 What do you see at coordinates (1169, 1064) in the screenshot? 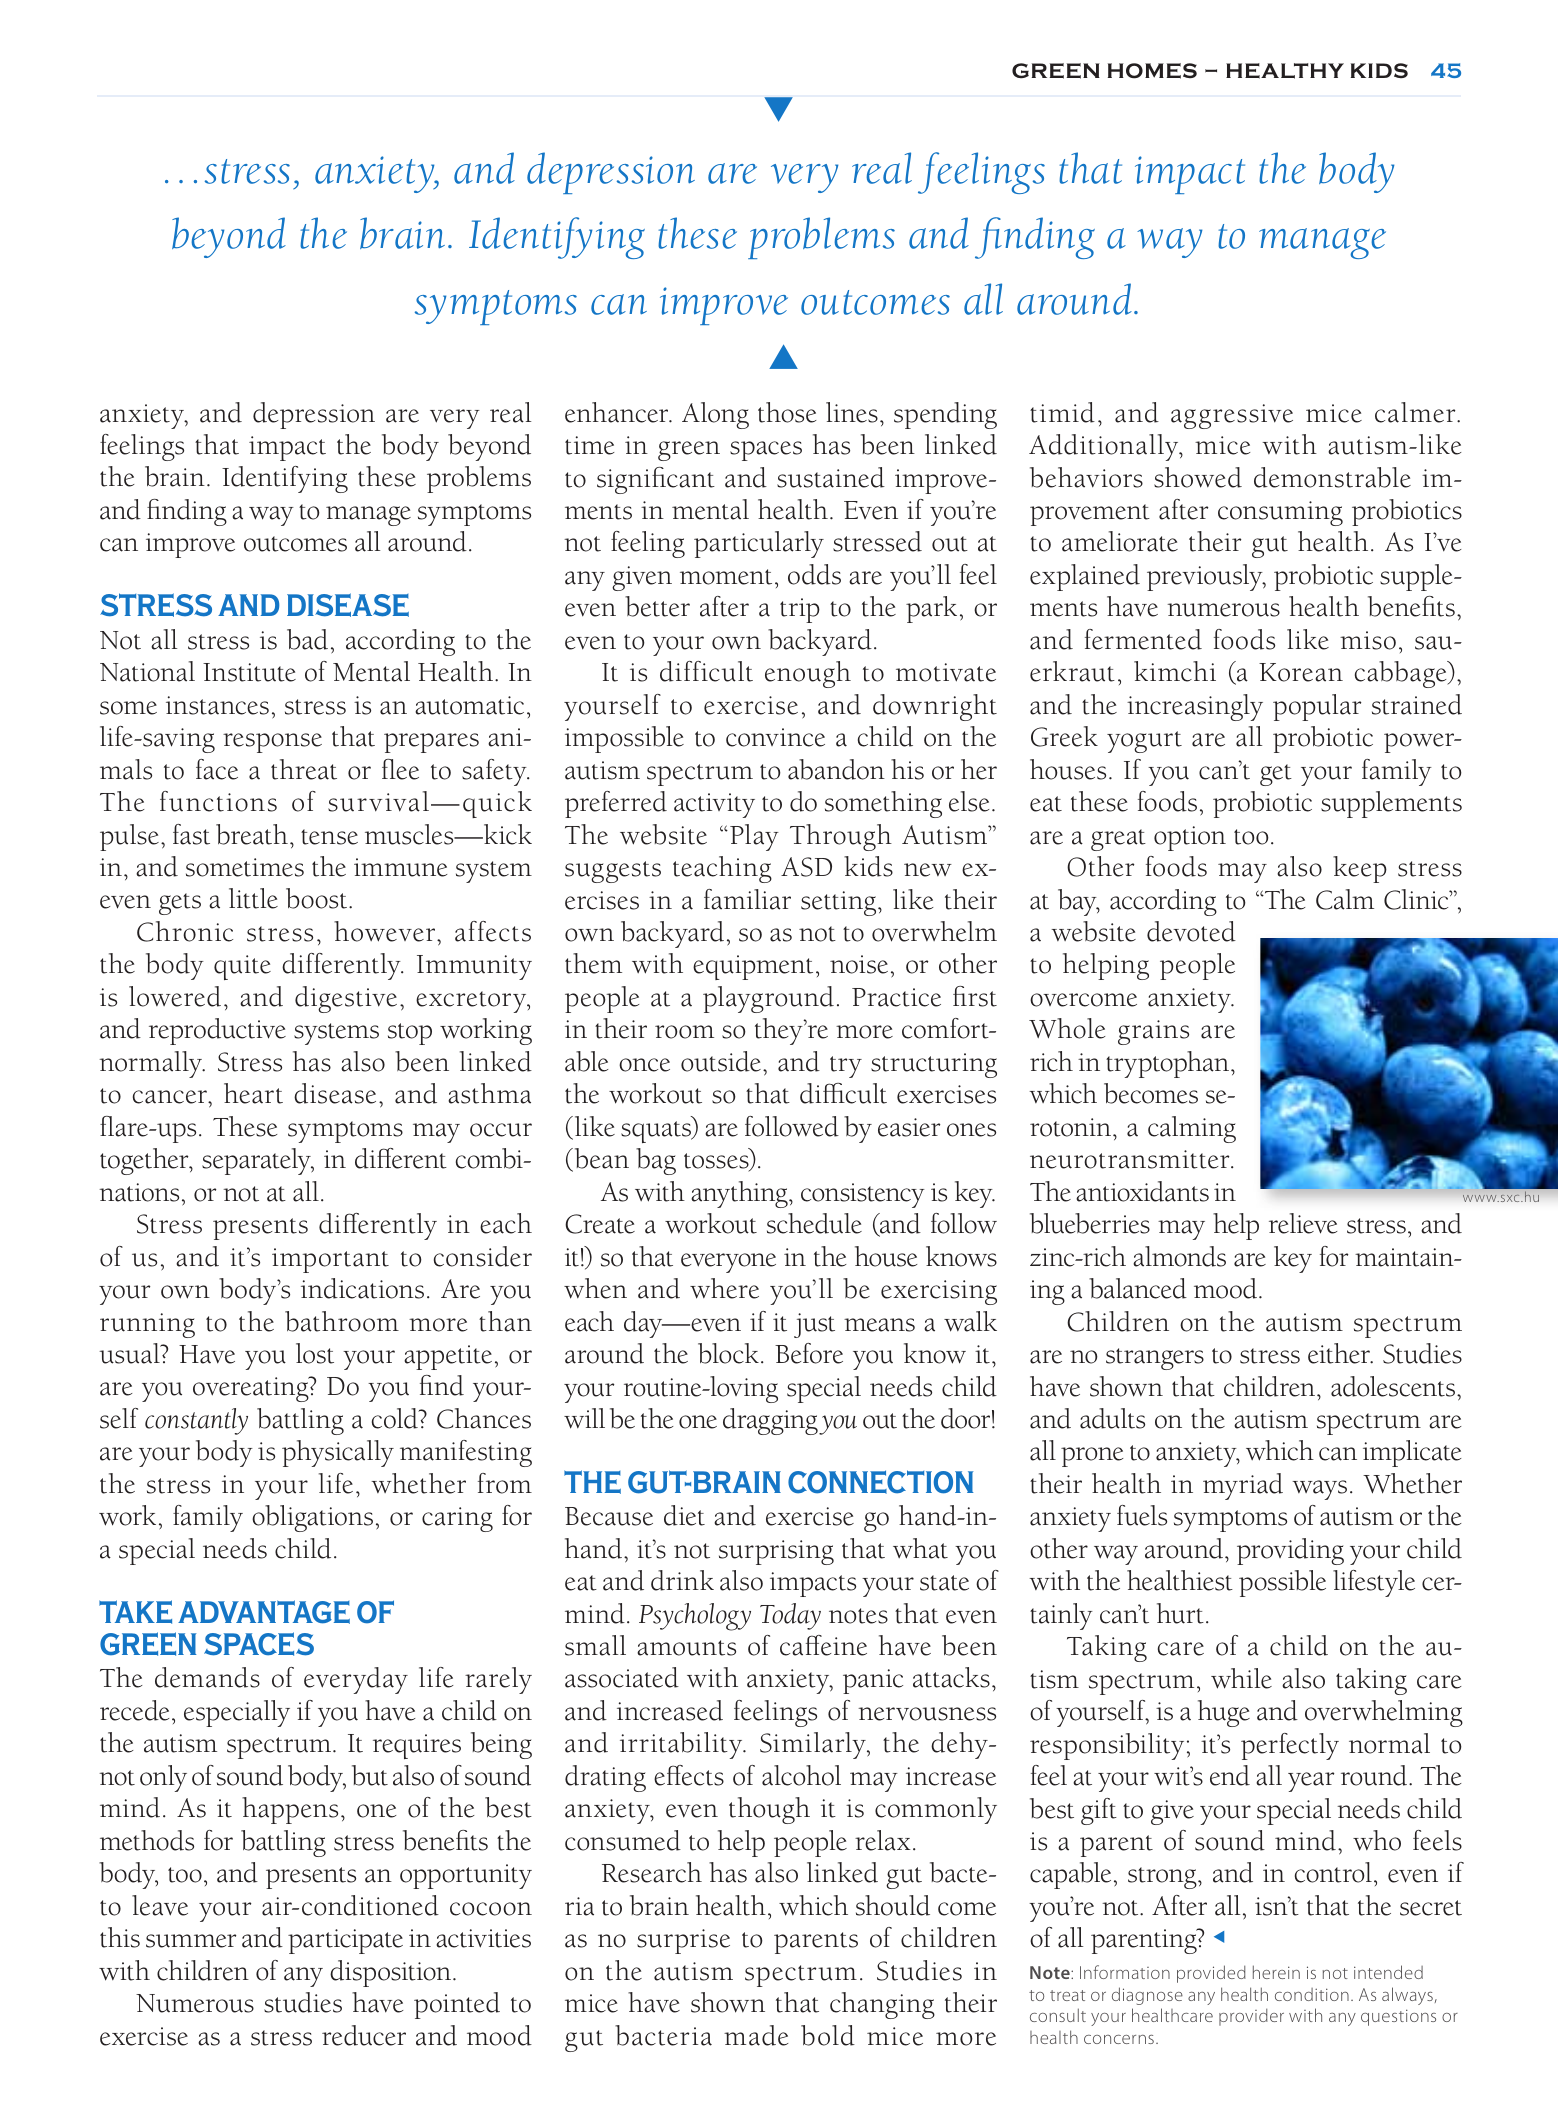
I see `tryptophan` at bounding box center [1169, 1064].
